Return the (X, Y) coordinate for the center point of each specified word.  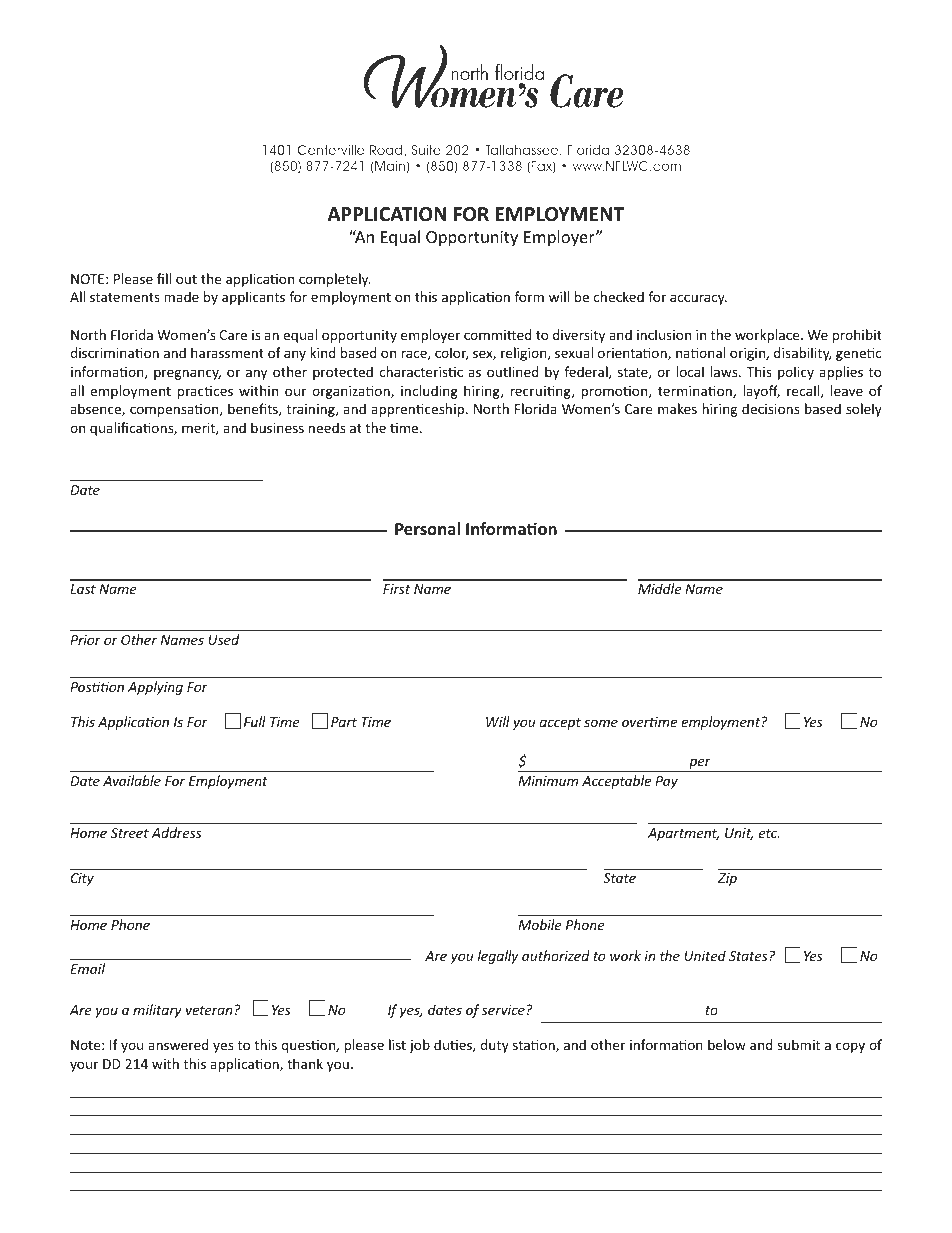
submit (798, 1044)
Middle (660, 588)
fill (164, 278)
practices (205, 392)
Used (223, 639)
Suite (426, 150)
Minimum (548, 781)
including (429, 392)
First (396, 589)
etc (769, 833)
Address (176, 832)
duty (494, 1046)
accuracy (698, 299)
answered (178, 1044)
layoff (761, 392)
